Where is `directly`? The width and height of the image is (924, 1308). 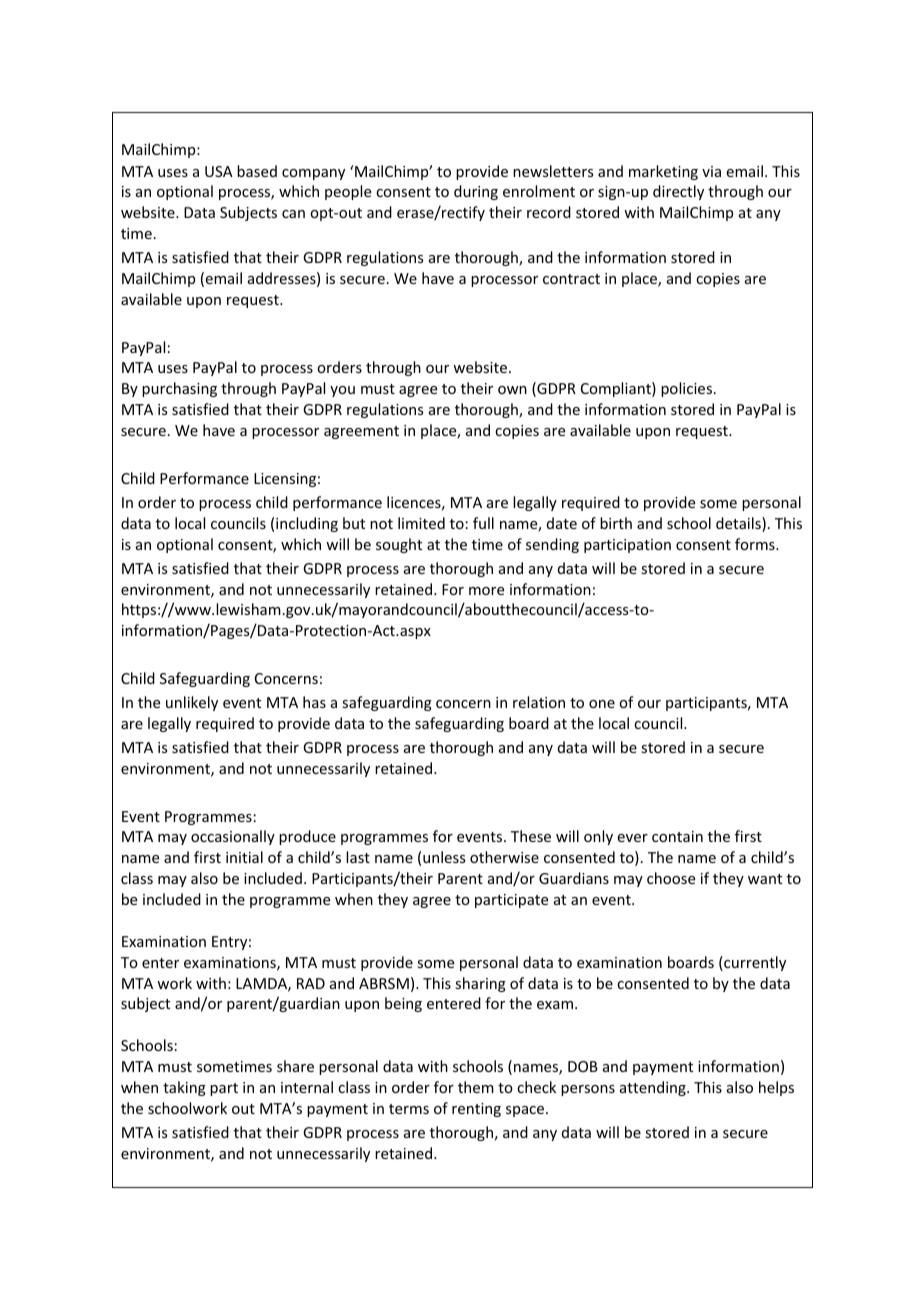
directly is located at coordinates (678, 192).
